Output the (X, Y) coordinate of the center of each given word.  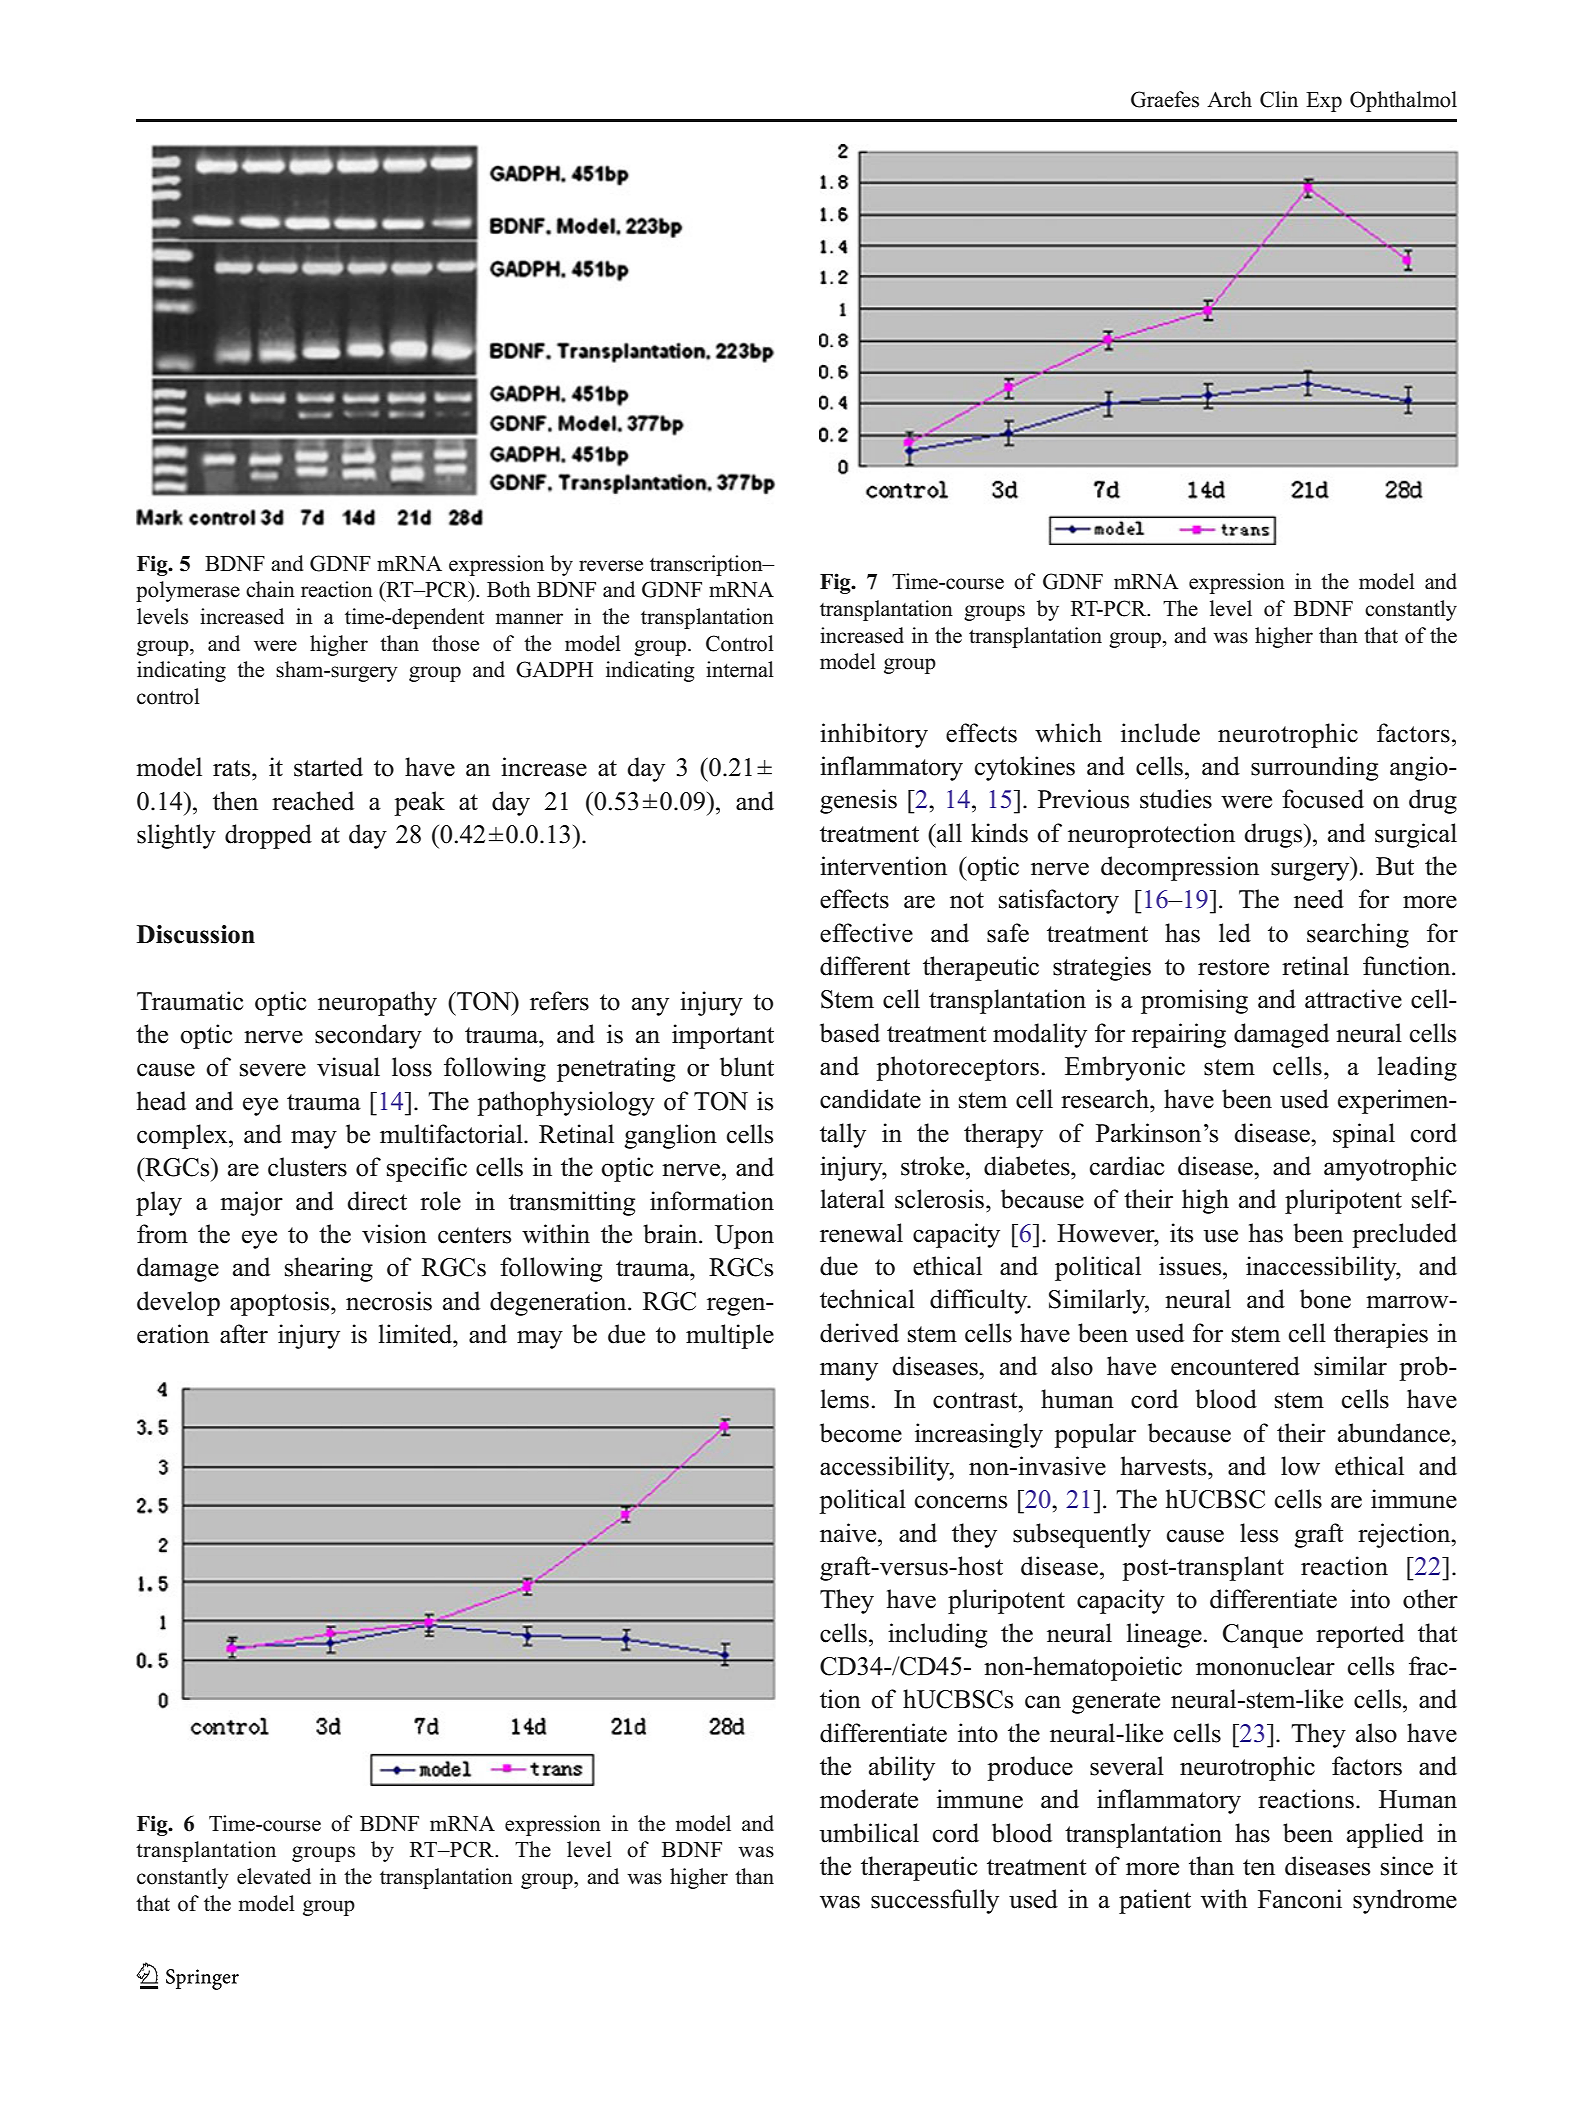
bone (1325, 1299)
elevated (274, 1876)
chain (270, 589)
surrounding (1314, 768)
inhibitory (874, 735)
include (1160, 733)
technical (867, 1299)
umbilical (869, 1833)
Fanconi (1300, 1899)
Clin (1279, 99)
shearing (329, 1269)
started (328, 767)
